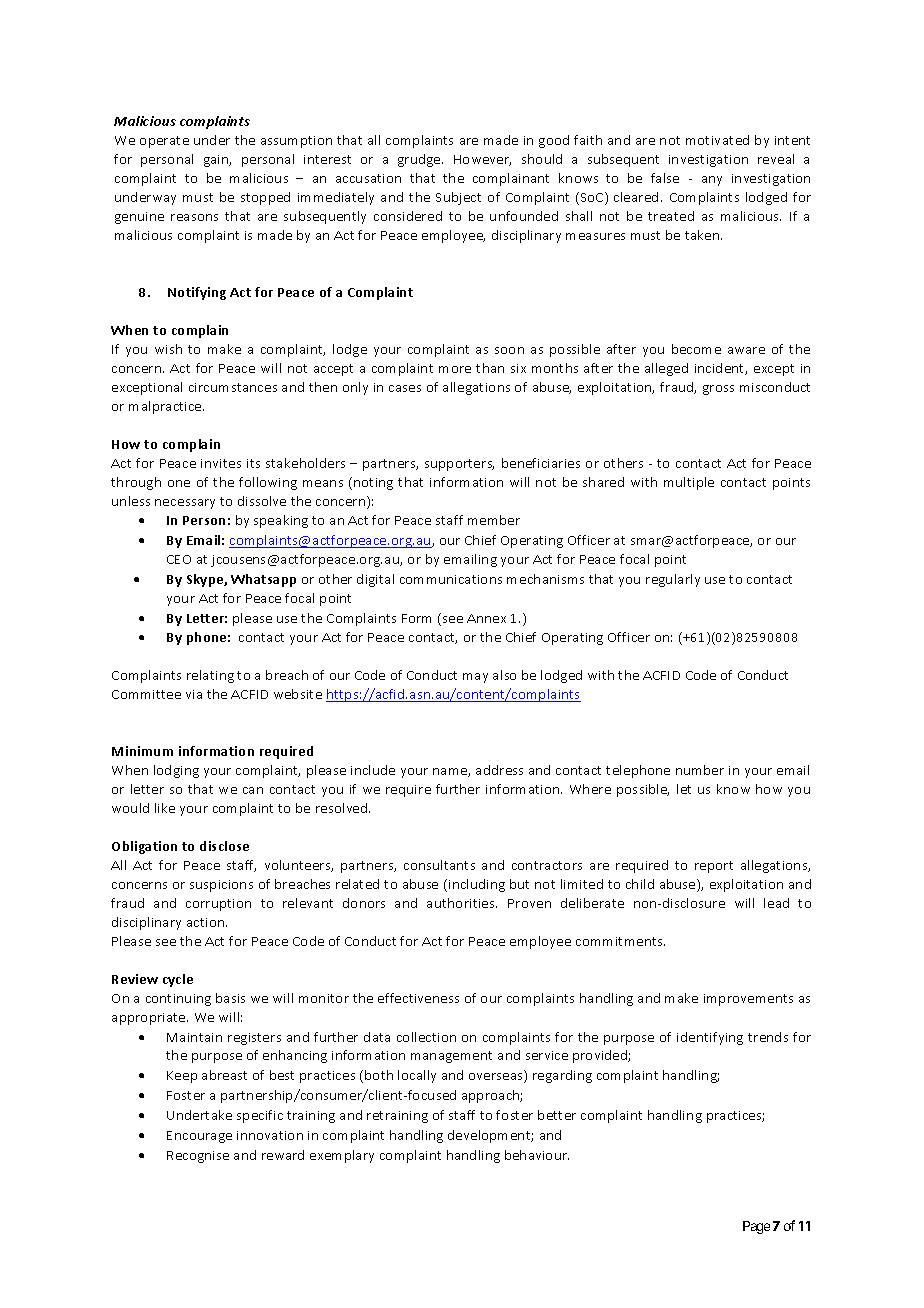 This image has height=1308, width=924. What do you see at coordinates (194, 217) in the image?
I see `reasons` at bounding box center [194, 217].
